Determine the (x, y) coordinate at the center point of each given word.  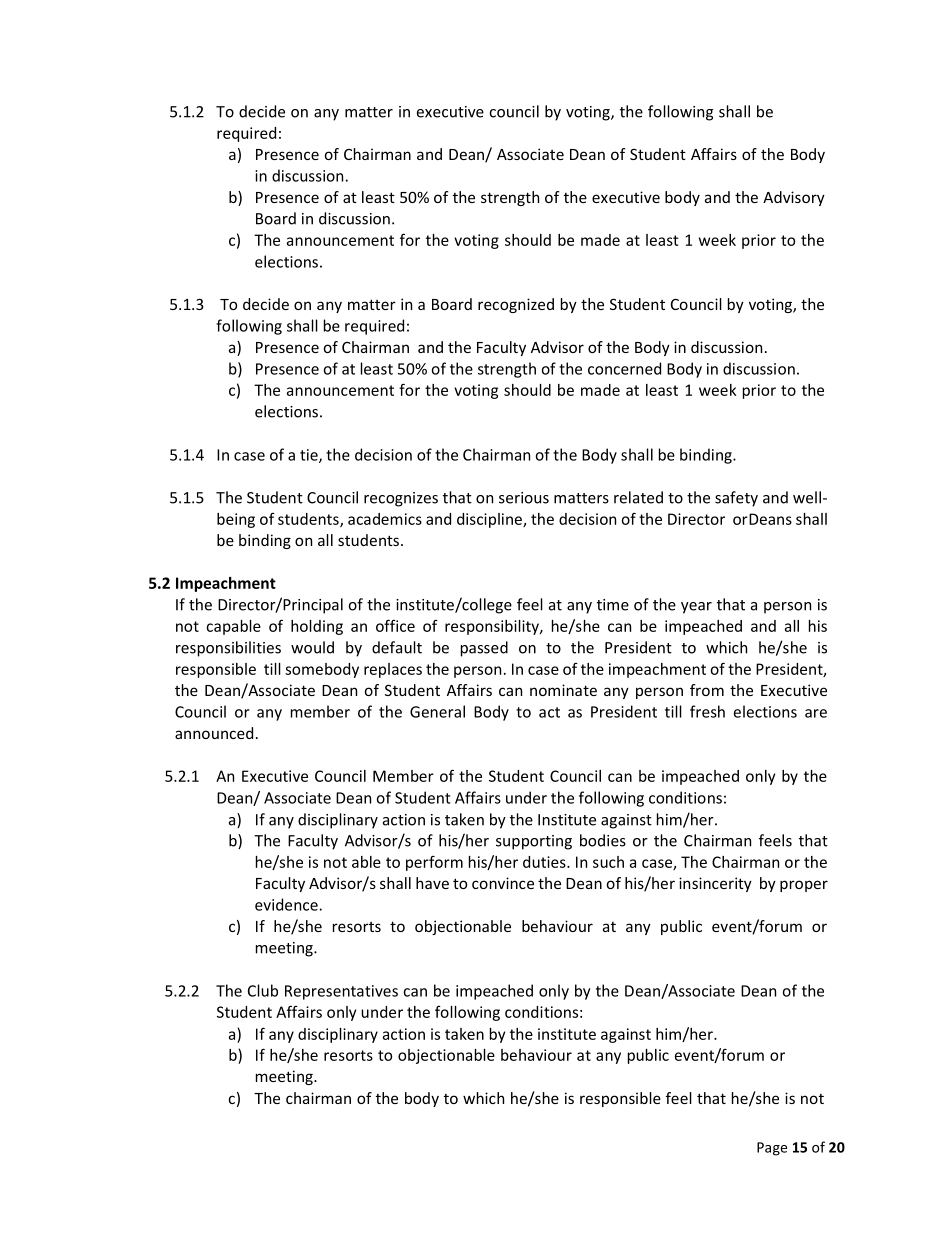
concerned (624, 368)
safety (736, 499)
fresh (707, 711)
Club (263, 990)
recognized (516, 305)
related (638, 497)
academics (385, 519)
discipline (490, 520)
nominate (563, 690)
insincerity (715, 884)
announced (214, 733)
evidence (286, 904)
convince (503, 883)
